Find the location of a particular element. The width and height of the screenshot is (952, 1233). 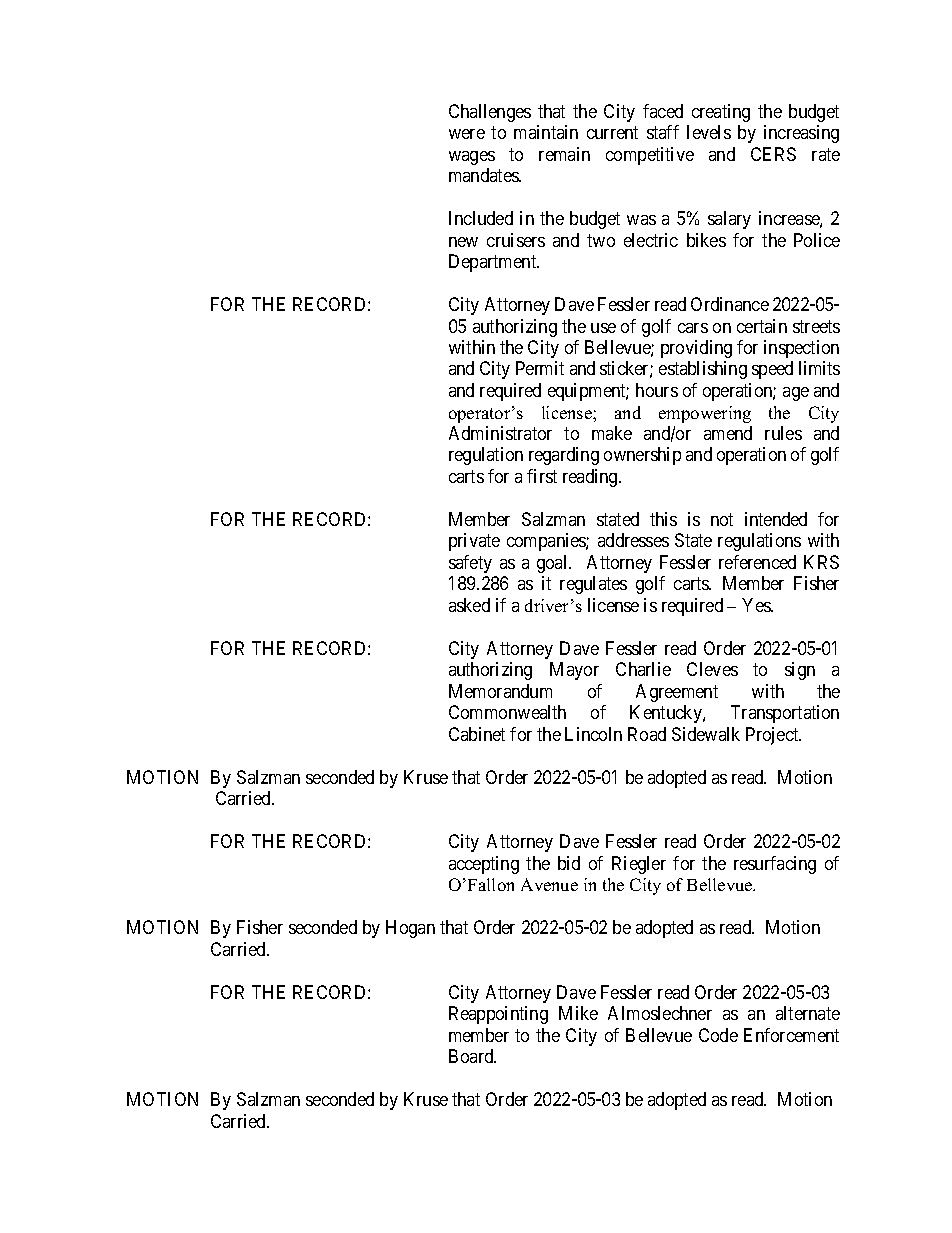

Enforcement is located at coordinates (791, 1035).
